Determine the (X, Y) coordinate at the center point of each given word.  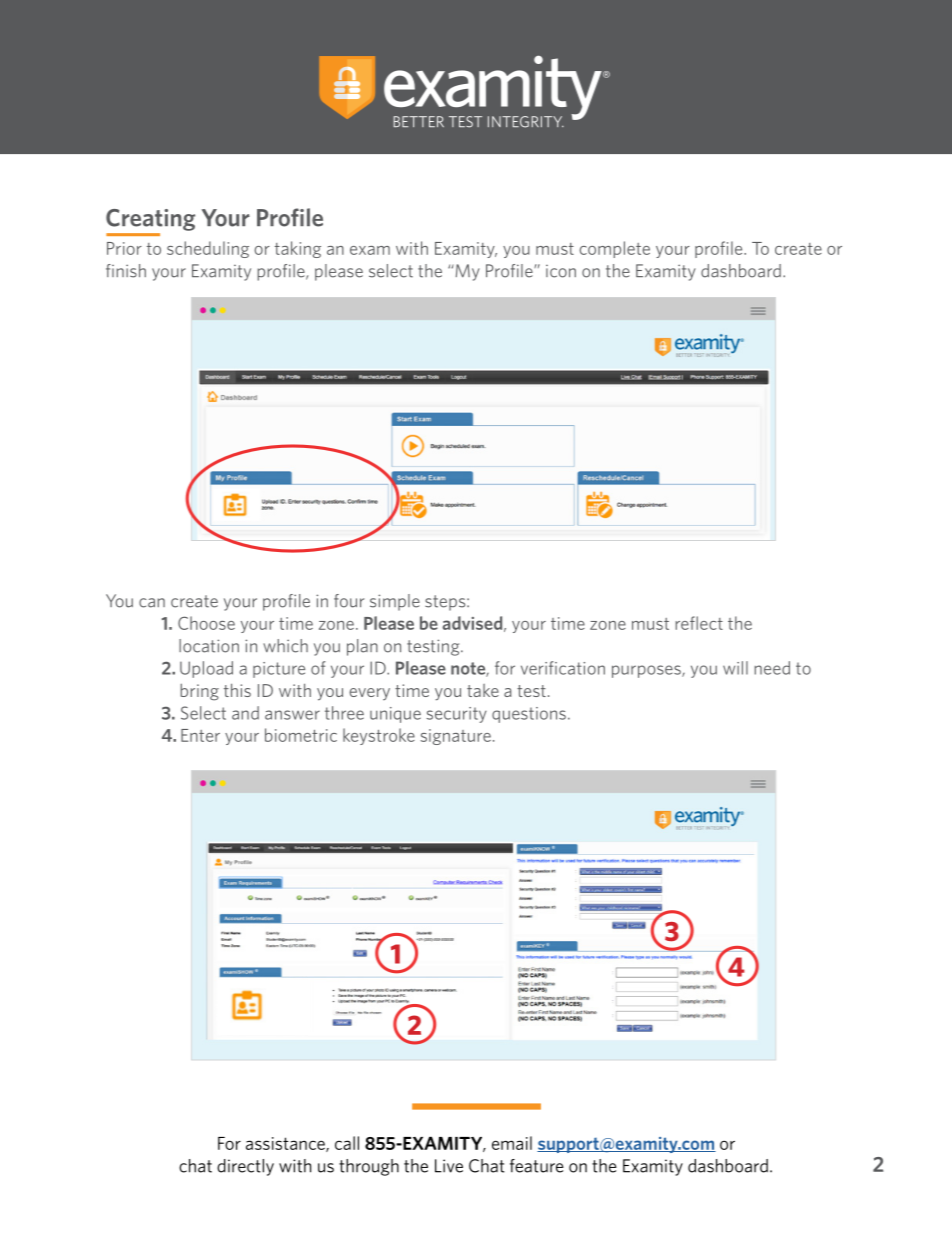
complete (615, 249)
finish (126, 271)
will (735, 668)
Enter (200, 735)
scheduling (208, 249)
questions (529, 715)
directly (245, 1167)
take (483, 690)
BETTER (419, 121)
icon (561, 271)
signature (455, 737)
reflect (699, 623)
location (209, 646)
